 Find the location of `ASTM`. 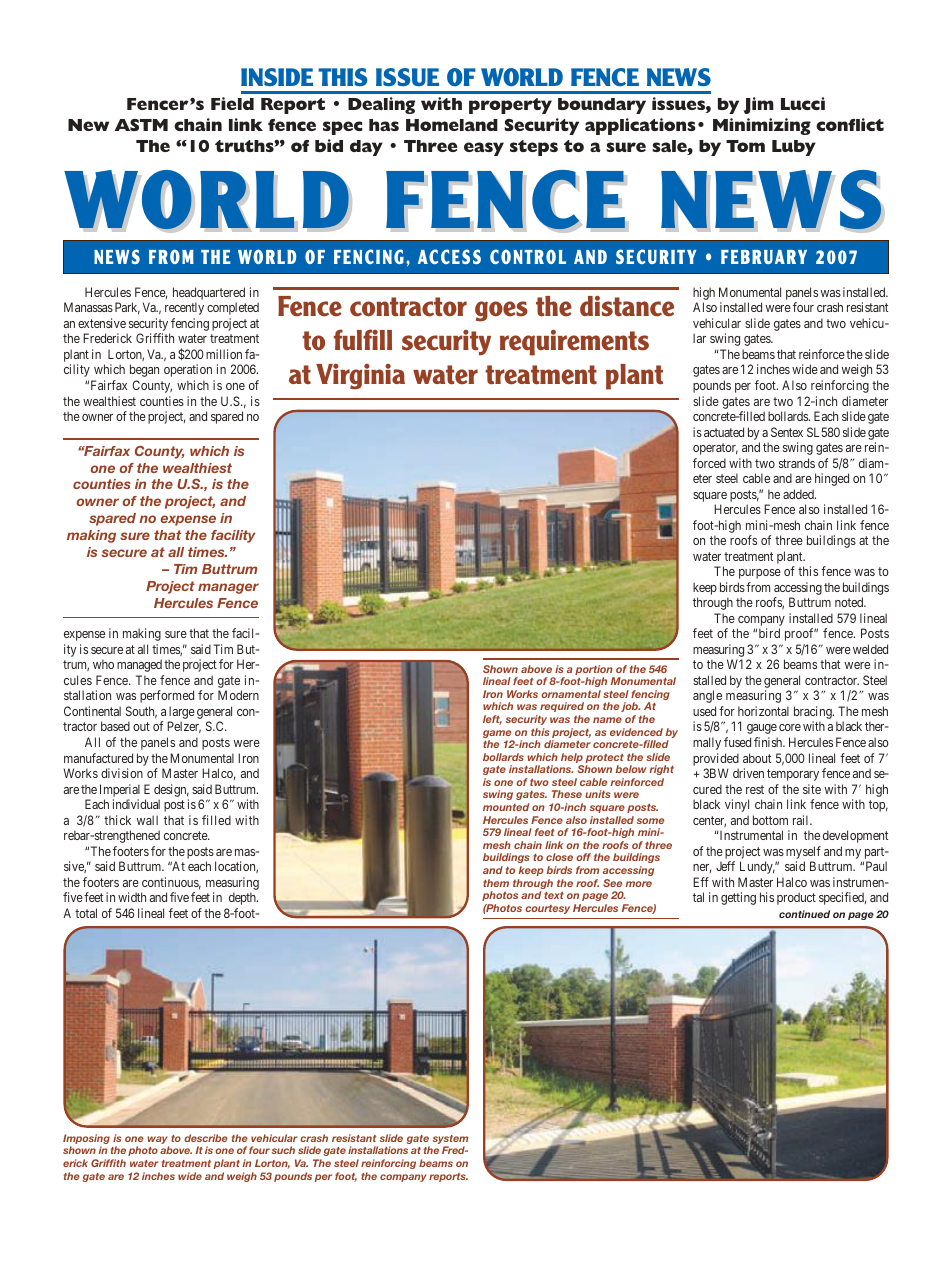

ASTM is located at coordinates (141, 125).
